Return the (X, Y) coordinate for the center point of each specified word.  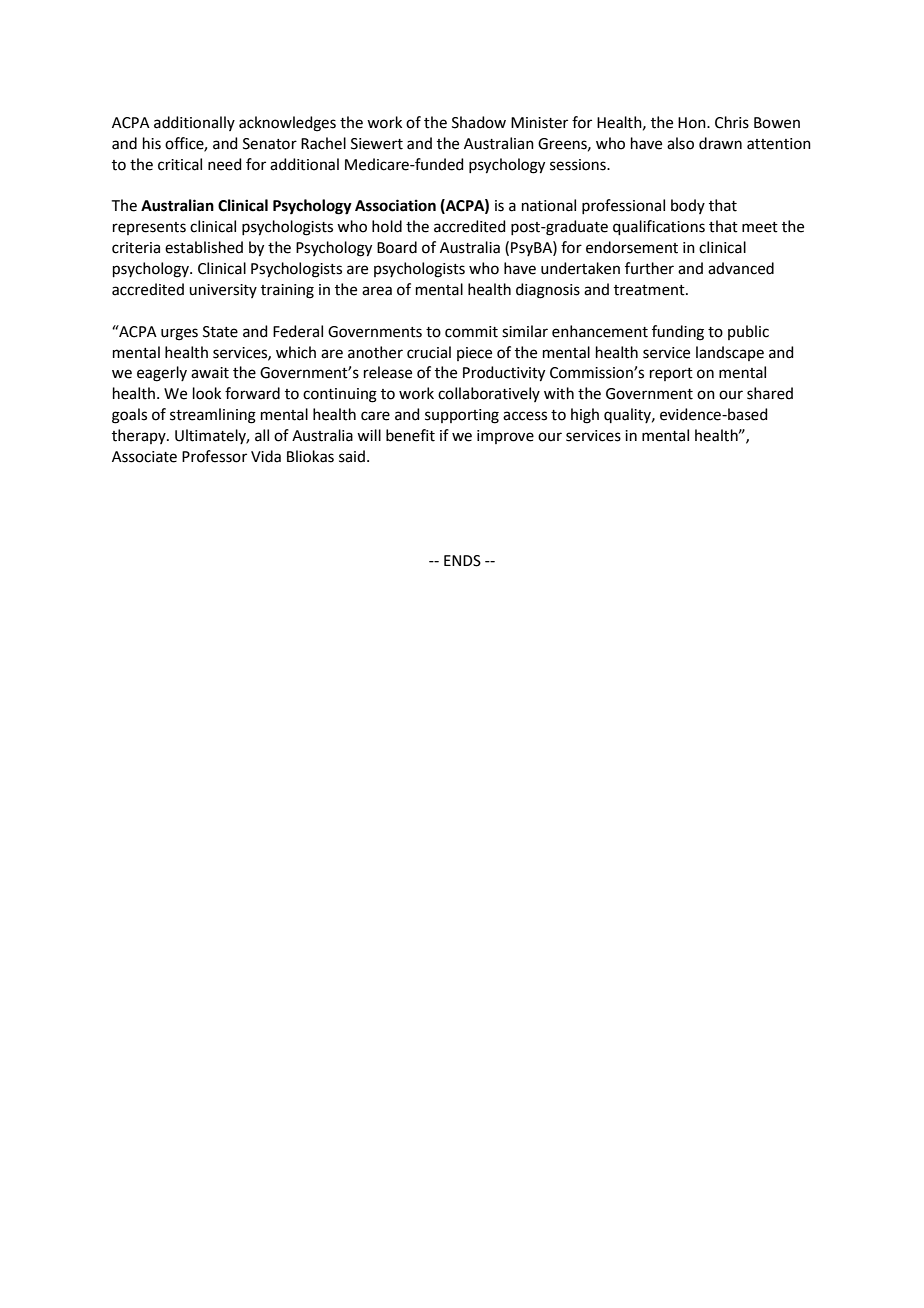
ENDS (462, 561)
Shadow (479, 122)
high (585, 416)
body (688, 206)
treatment (650, 290)
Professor (214, 456)
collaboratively (489, 394)
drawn (720, 143)
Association (395, 205)
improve (505, 437)
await (210, 373)
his (152, 143)
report (671, 374)
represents (149, 228)
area (377, 291)
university (223, 291)
